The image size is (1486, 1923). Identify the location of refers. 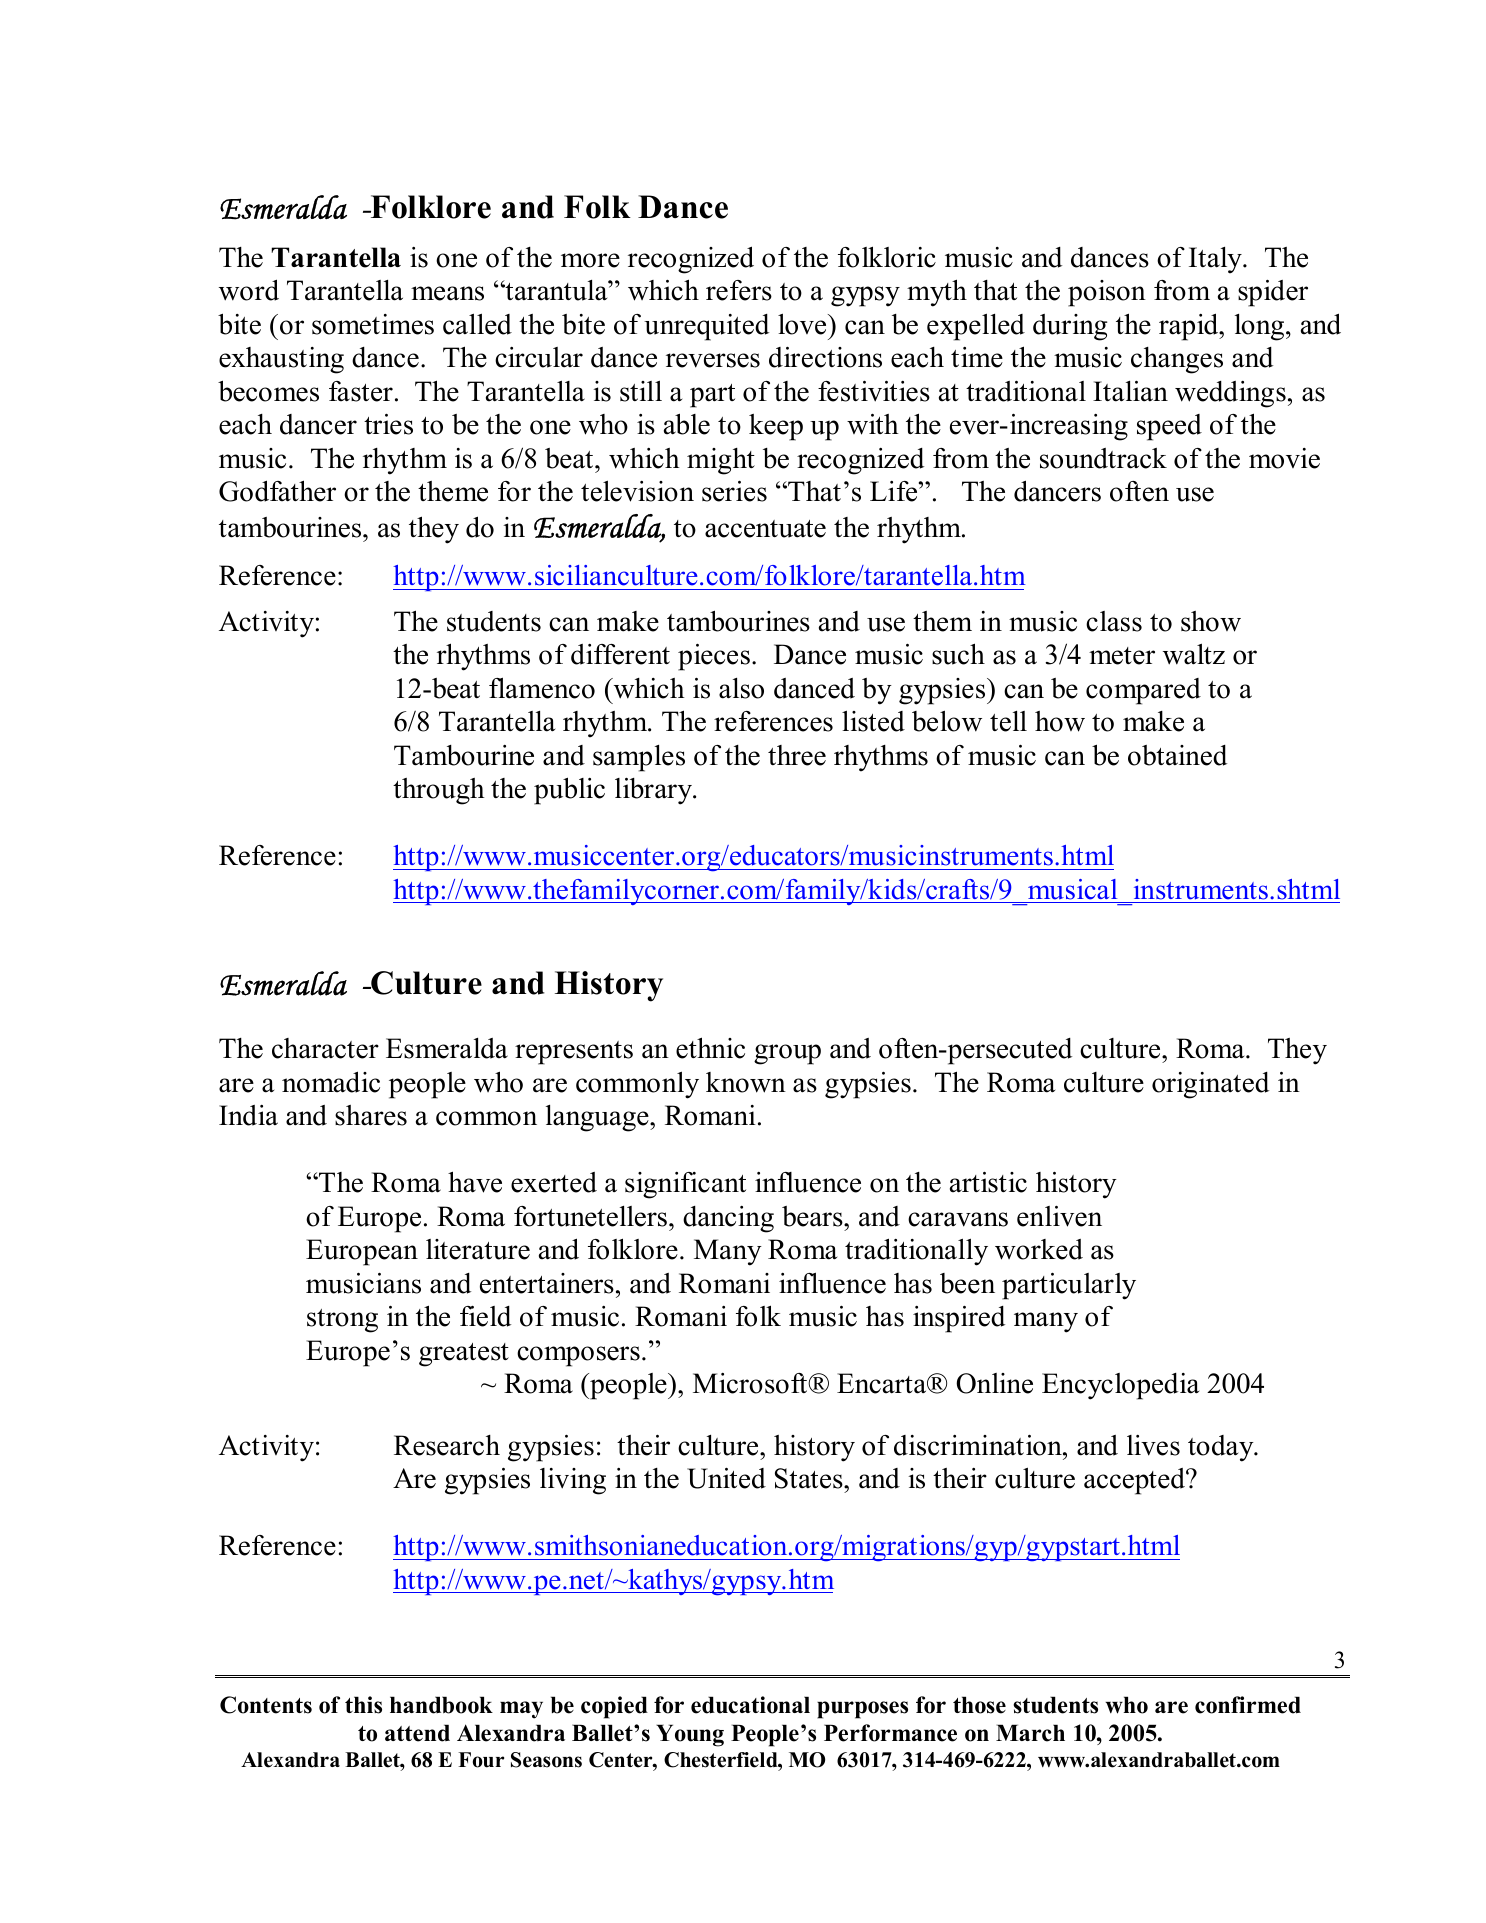
(739, 290).
